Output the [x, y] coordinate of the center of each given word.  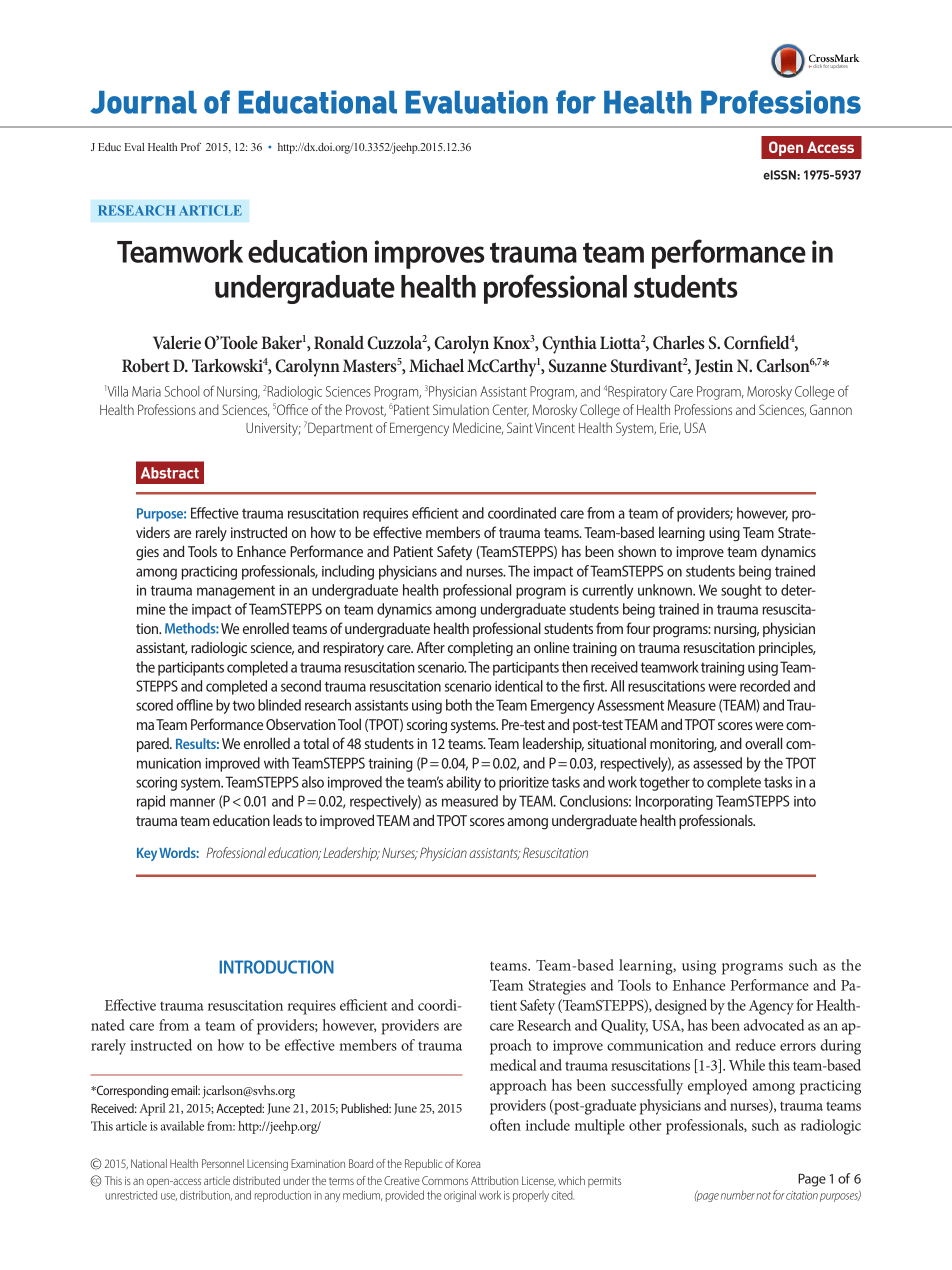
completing [480, 649]
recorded [765, 686]
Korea [469, 1163]
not [763, 1196]
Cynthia [569, 344]
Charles [679, 342]
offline [194, 705]
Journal [143, 102]
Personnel [223, 1163]
